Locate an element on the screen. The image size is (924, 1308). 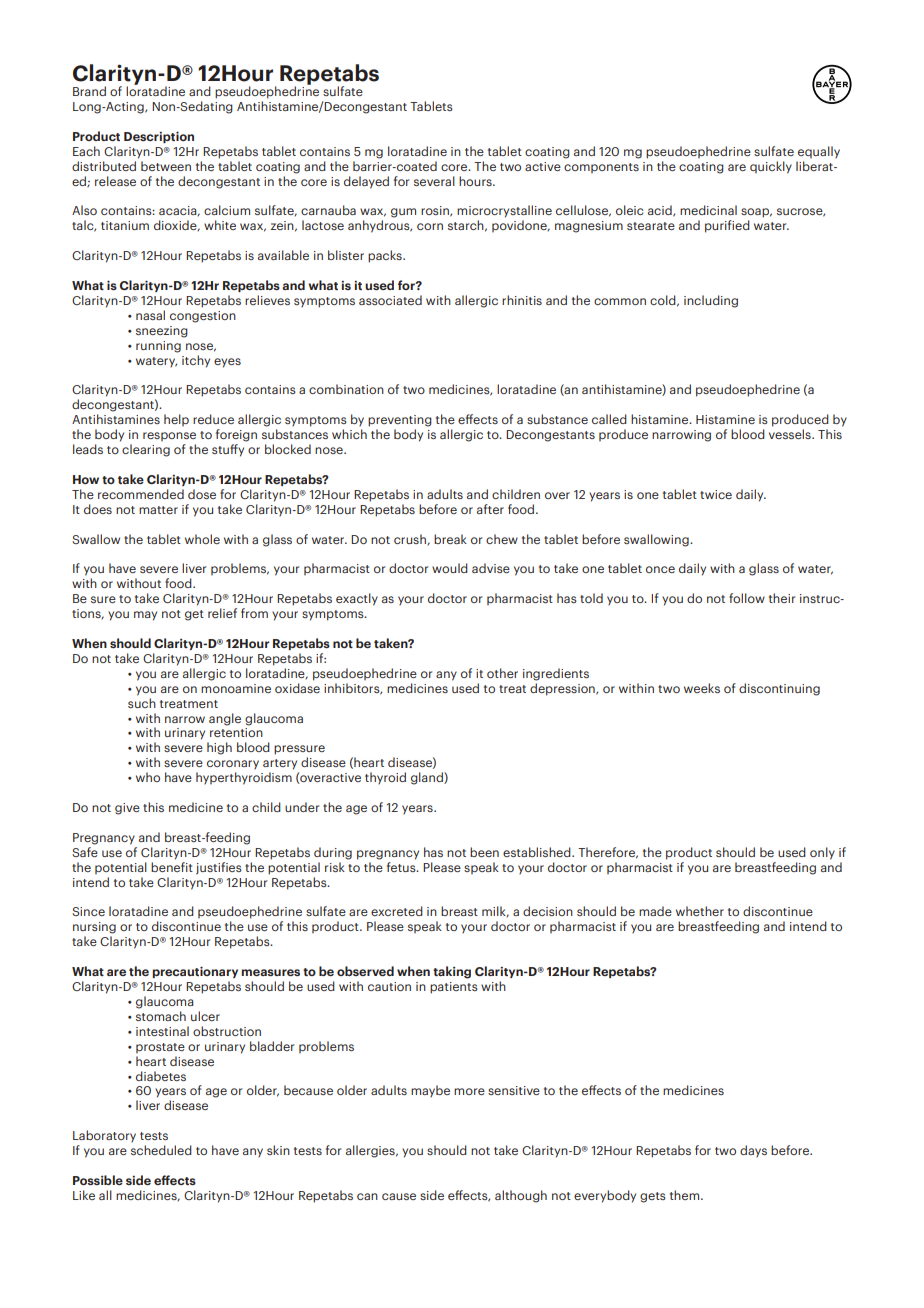
Description is located at coordinates (159, 137).
